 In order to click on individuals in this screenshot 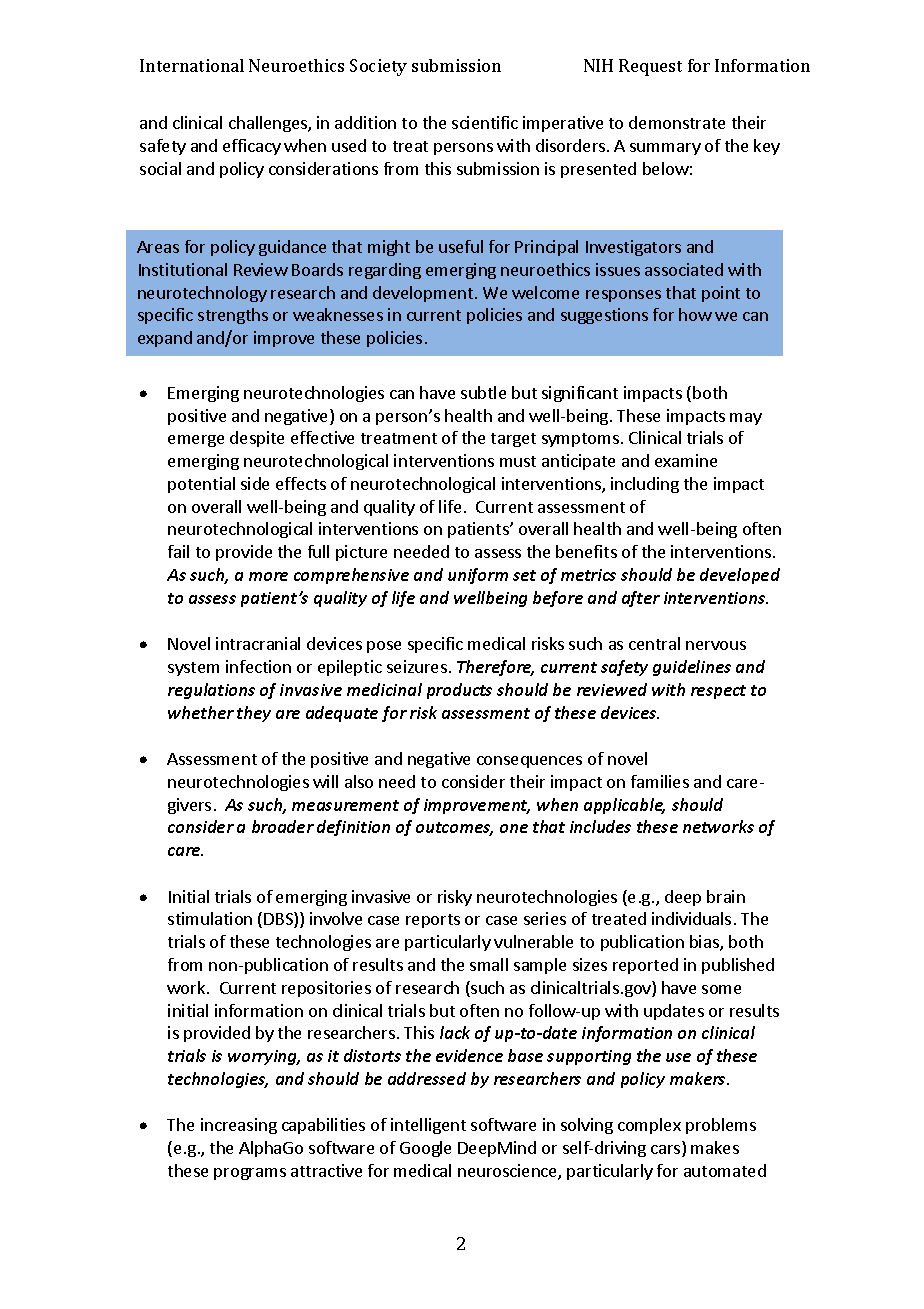, I will do `click(691, 918)`.
